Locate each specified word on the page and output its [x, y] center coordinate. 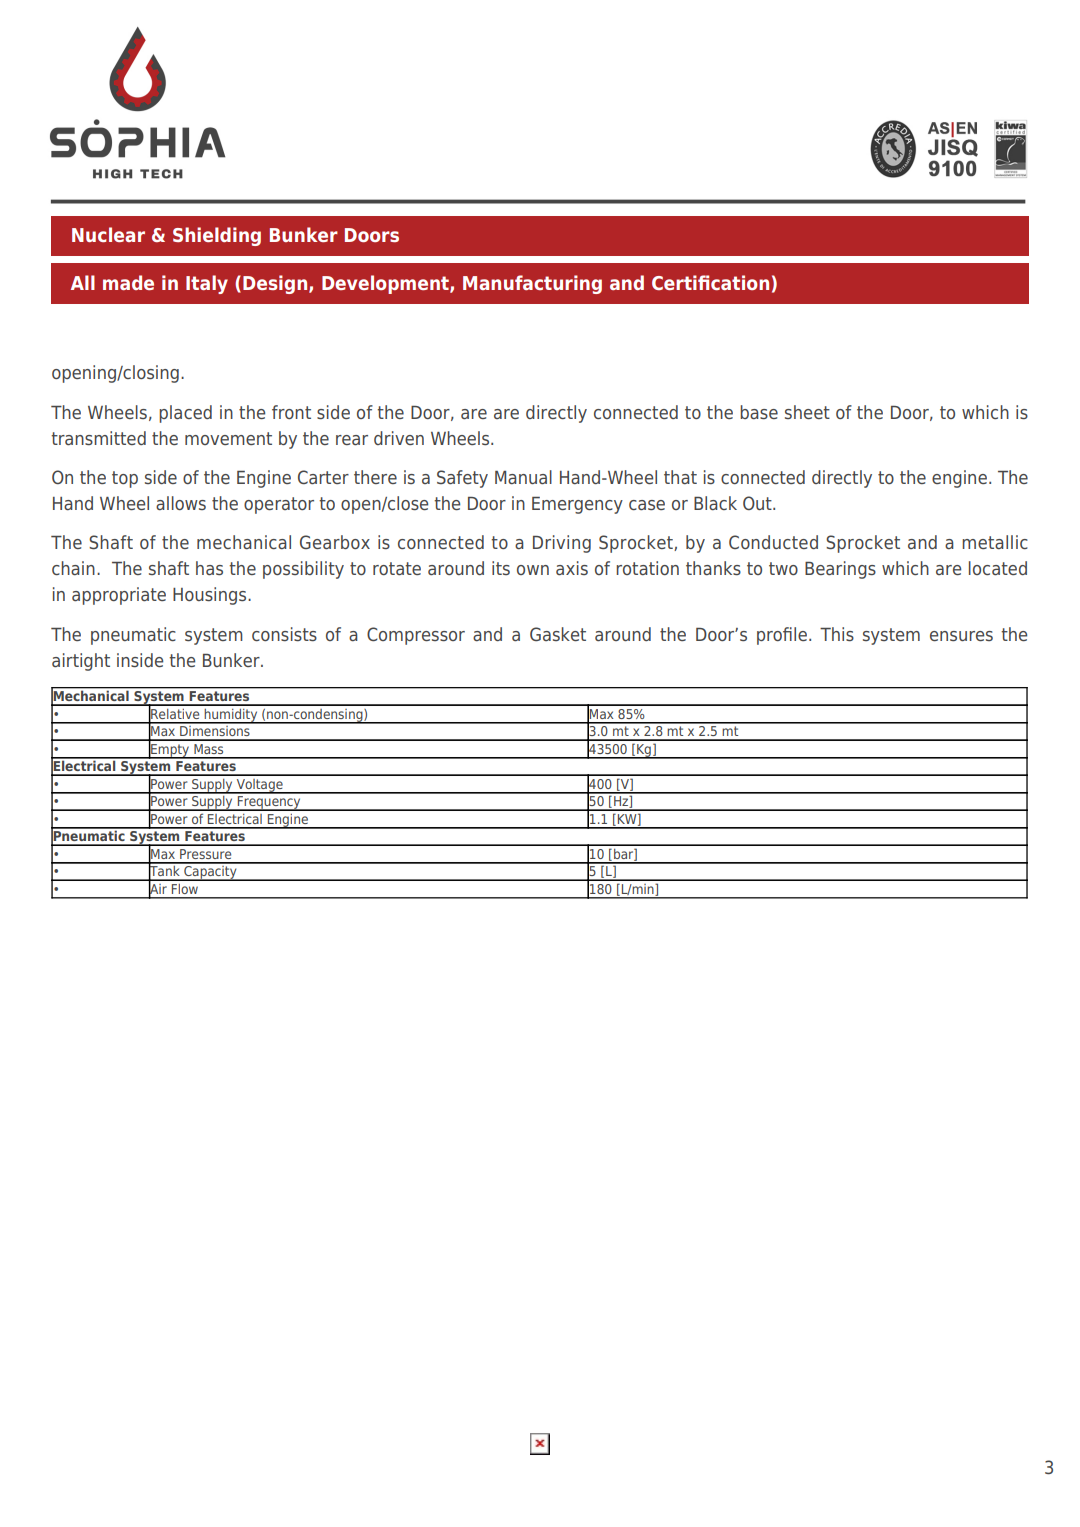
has [209, 568]
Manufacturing [532, 284]
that [680, 477]
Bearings [840, 570]
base [759, 412]
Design [276, 284]
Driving [562, 544]
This [837, 634]
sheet [807, 412]
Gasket [558, 634]
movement [228, 438]
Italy [207, 284]
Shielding [217, 236]
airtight [81, 662]
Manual [523, 477]
